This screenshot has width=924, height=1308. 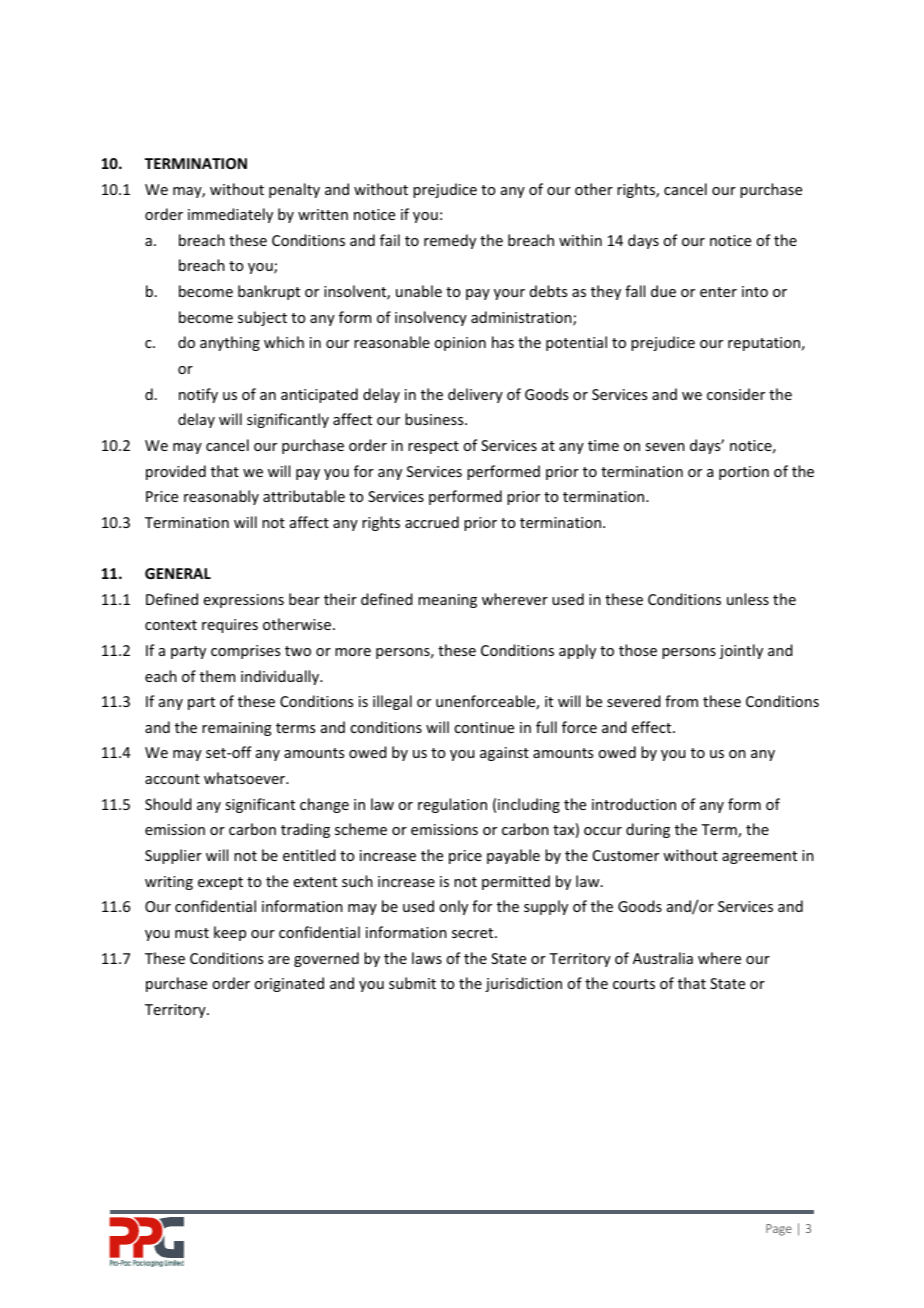 What do you see at coordinates (433, 447) in the screenshot?
I see `respect` at bounding box center [433, 447].
